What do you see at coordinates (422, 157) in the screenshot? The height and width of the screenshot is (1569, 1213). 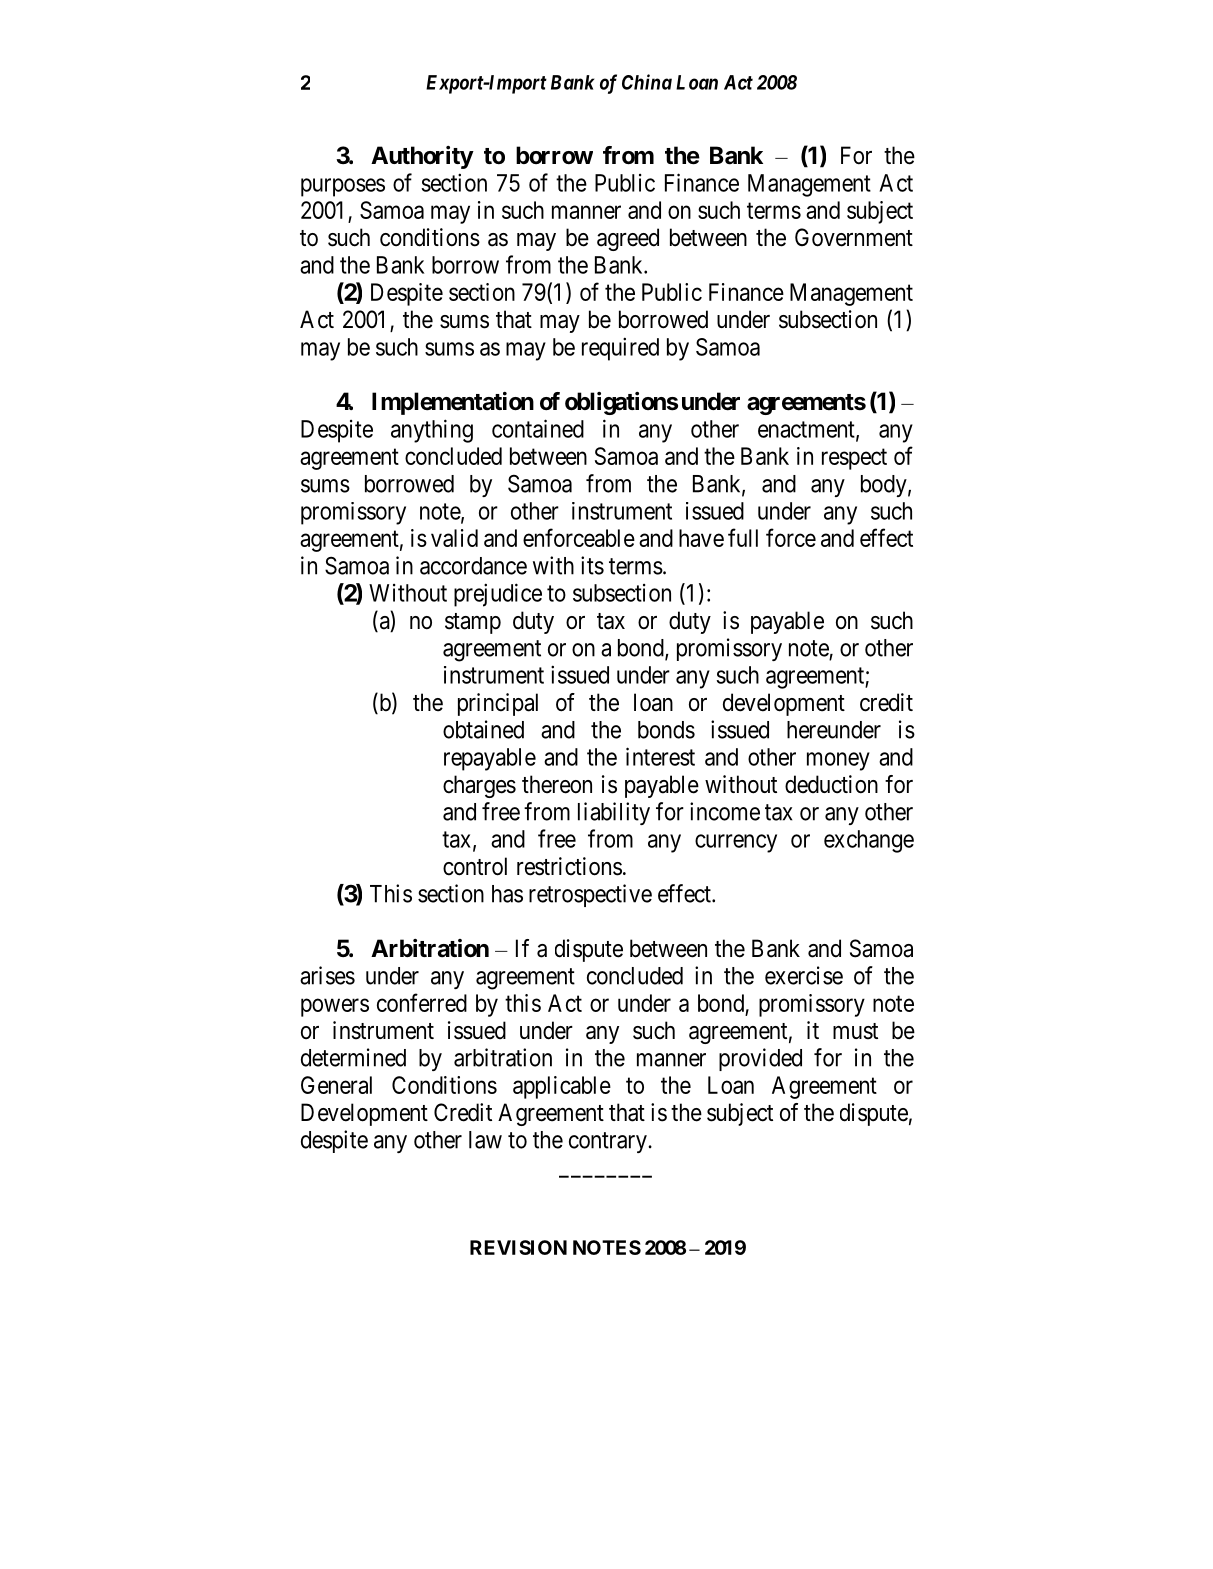 I see `Authority` at bounding box center [422, 157].
